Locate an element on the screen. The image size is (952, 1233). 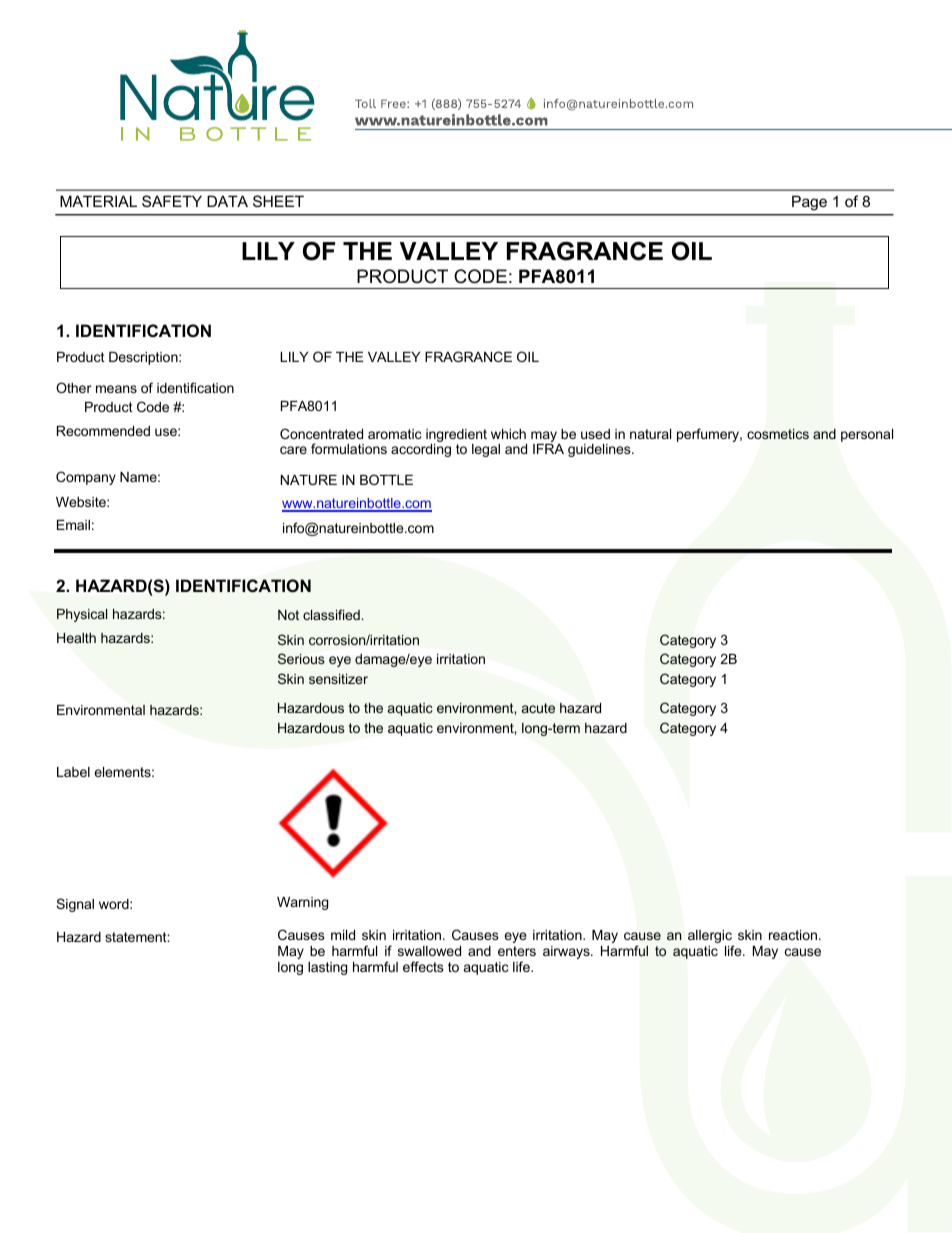
Physical is located at coordinates (82, 615).
